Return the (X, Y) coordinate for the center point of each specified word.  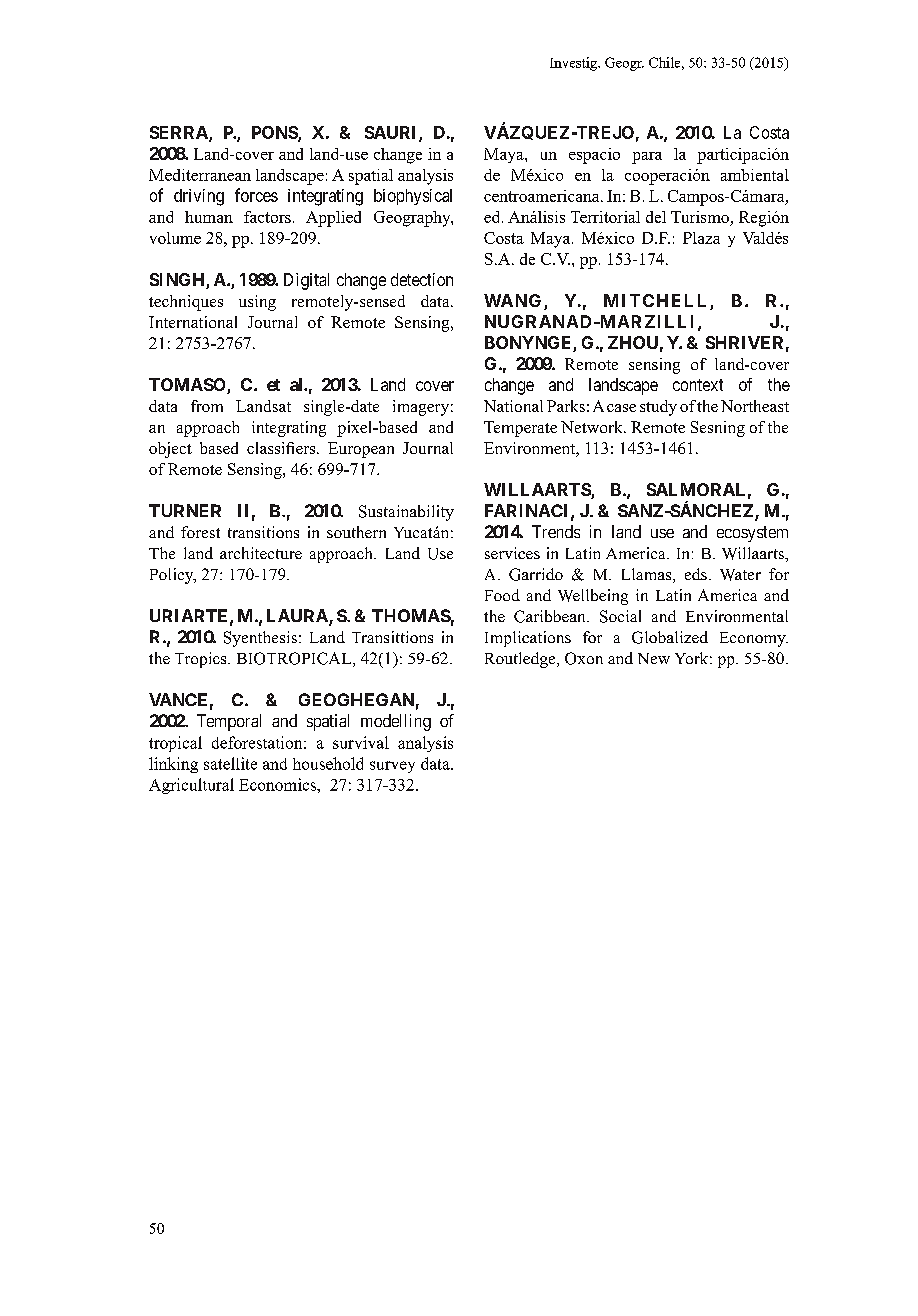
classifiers (282, 448)
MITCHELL (655, 300)
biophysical (413, 197)
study (658, 408)
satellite (230, 763)
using (257, 303)
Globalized (670, 637)
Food (502, 595)
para (647, 158)
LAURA (298, 617)
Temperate (520, 429)
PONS (275, 134)
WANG (512, 300)
